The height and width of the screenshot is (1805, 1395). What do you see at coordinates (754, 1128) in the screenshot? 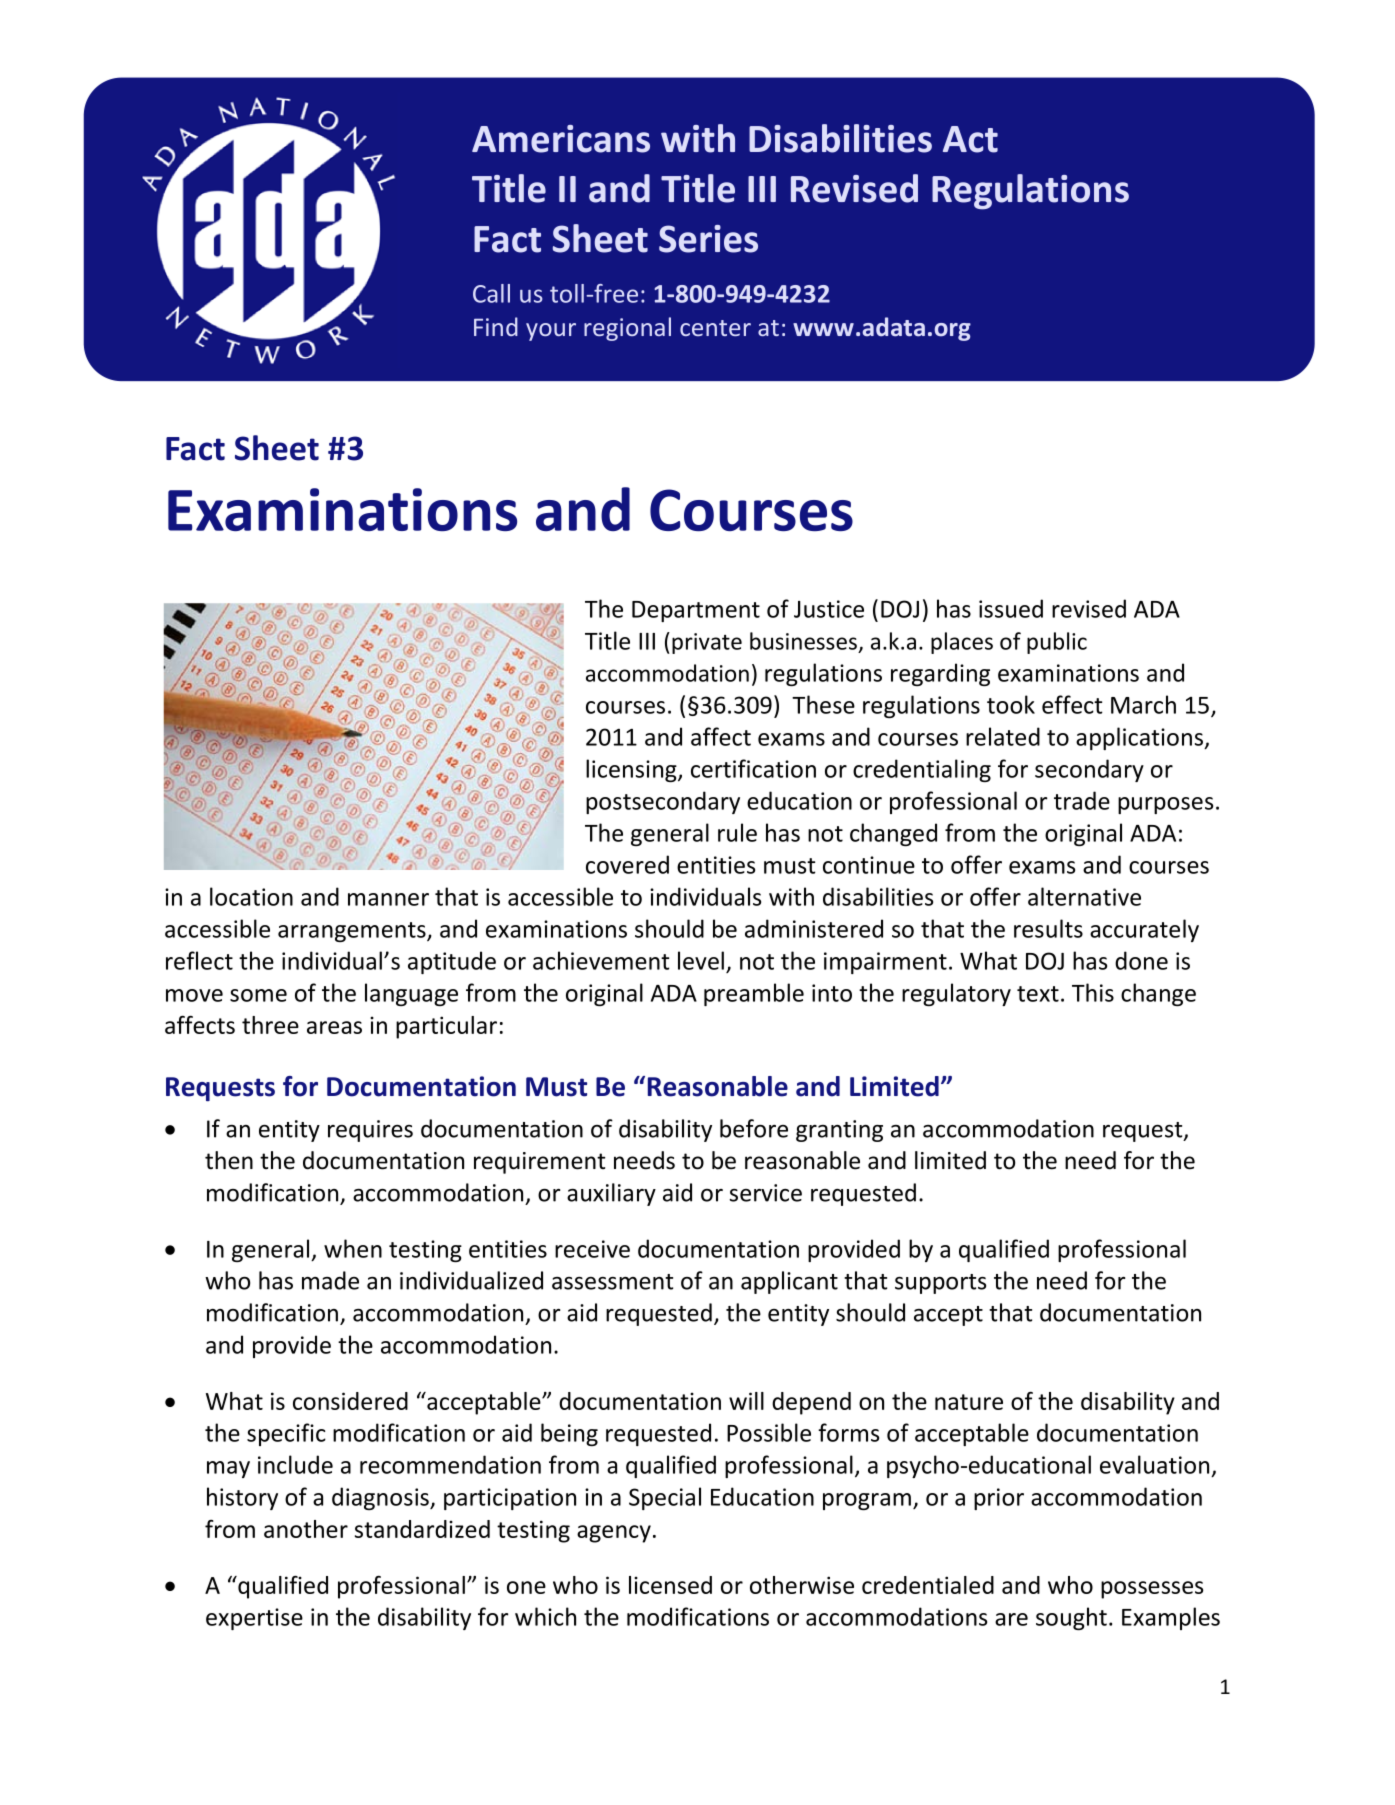
I see `before` at bounding box center [754, 1128].
